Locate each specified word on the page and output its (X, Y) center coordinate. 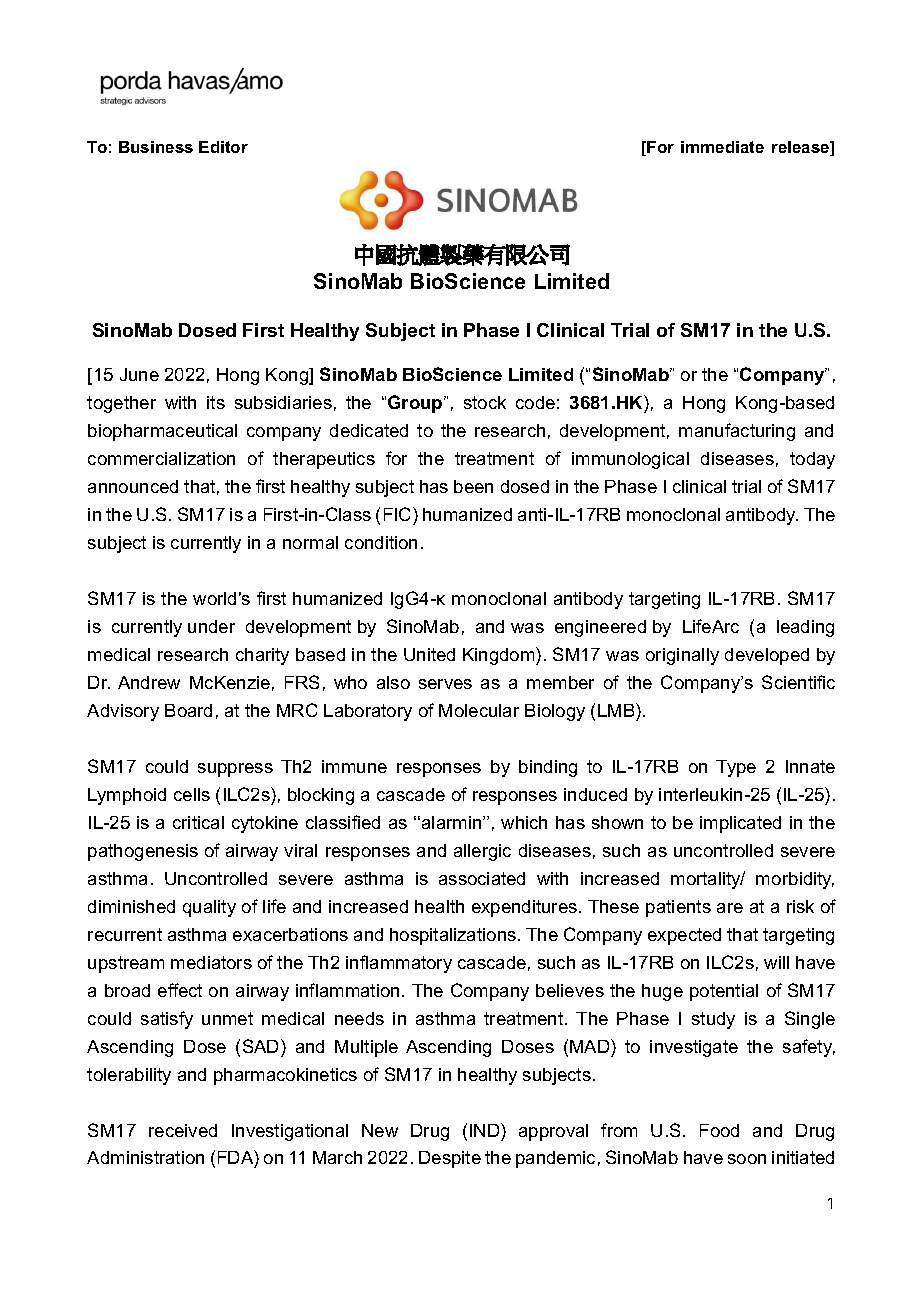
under (211, 626)
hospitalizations (453, 936)
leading (805, 628)
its (216, 402)
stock (485, 402)
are (730, 908)
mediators (211, 962)
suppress (235, 770)
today (812, 460)
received (183, 1130)
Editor (223, 147)
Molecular (479, 710)
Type (736, 768)
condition (381, 542)
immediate (722, 147)
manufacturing (737, 432)
